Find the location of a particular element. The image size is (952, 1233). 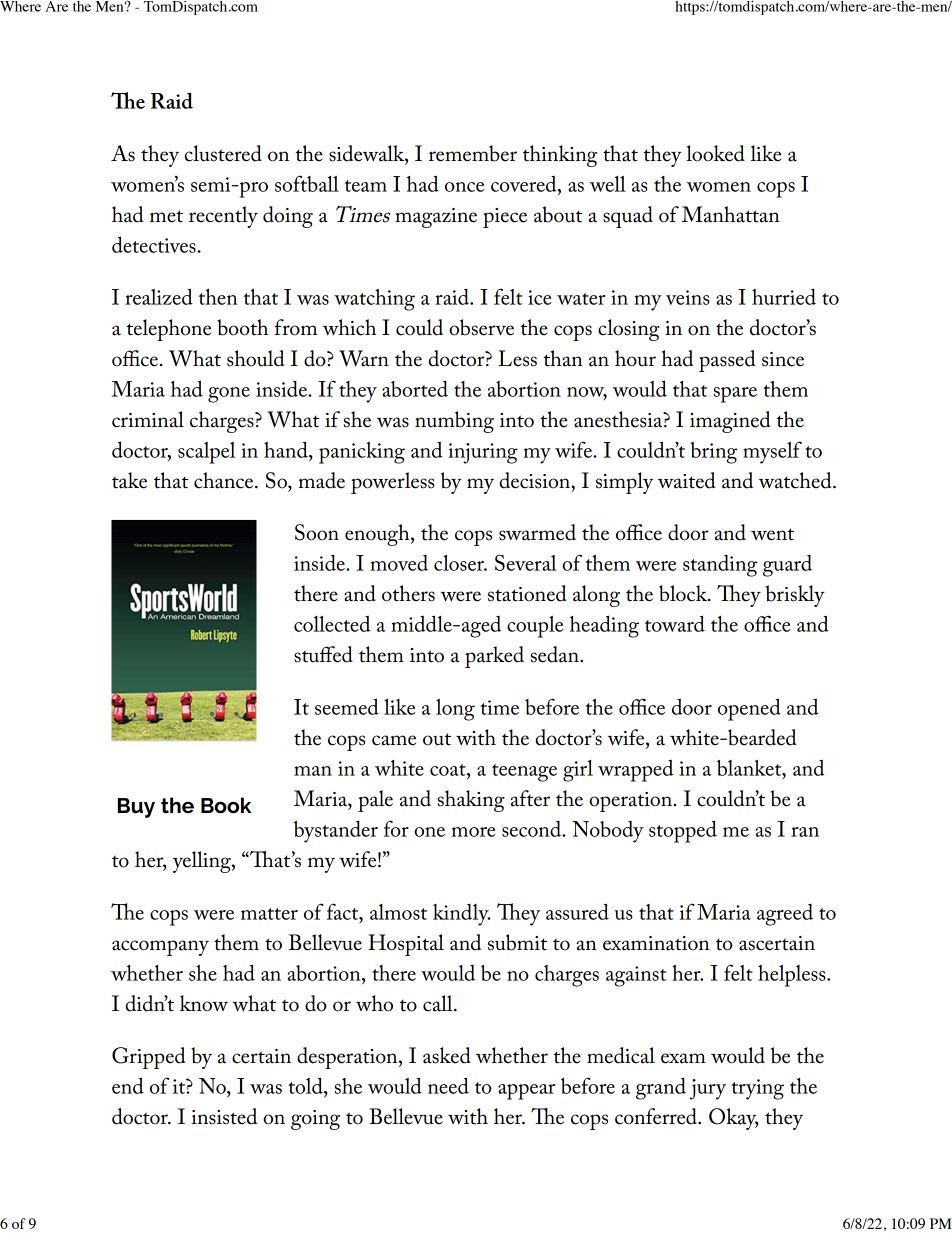

once is located at coordinates (464, 187).
